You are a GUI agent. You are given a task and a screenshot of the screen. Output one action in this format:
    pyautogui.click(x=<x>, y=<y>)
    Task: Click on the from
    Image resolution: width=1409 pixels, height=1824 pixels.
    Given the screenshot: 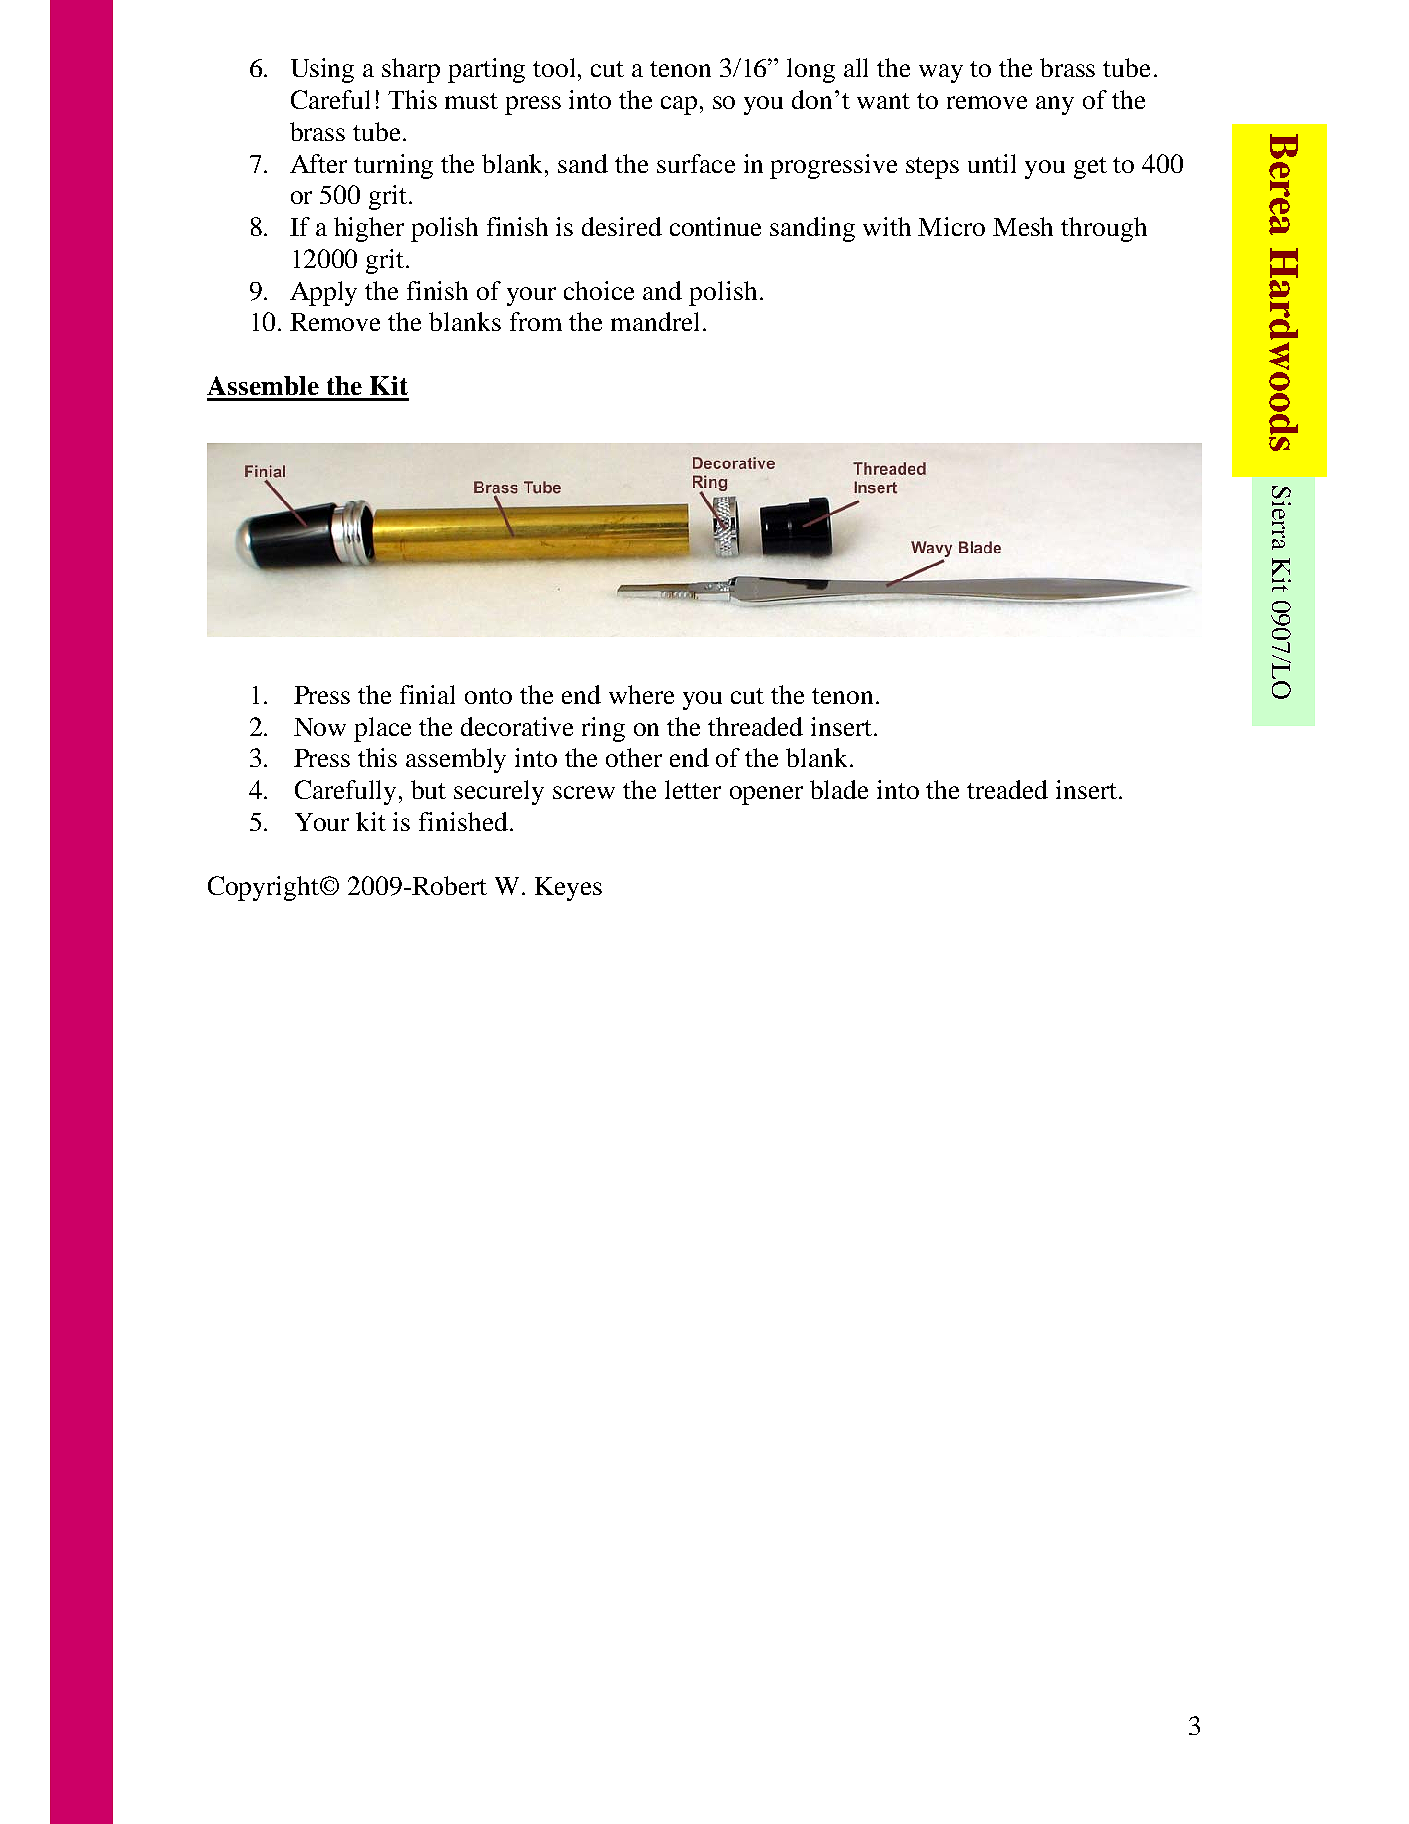 What is the action you would take?
    pyautogui.click(x=536, y=321)
